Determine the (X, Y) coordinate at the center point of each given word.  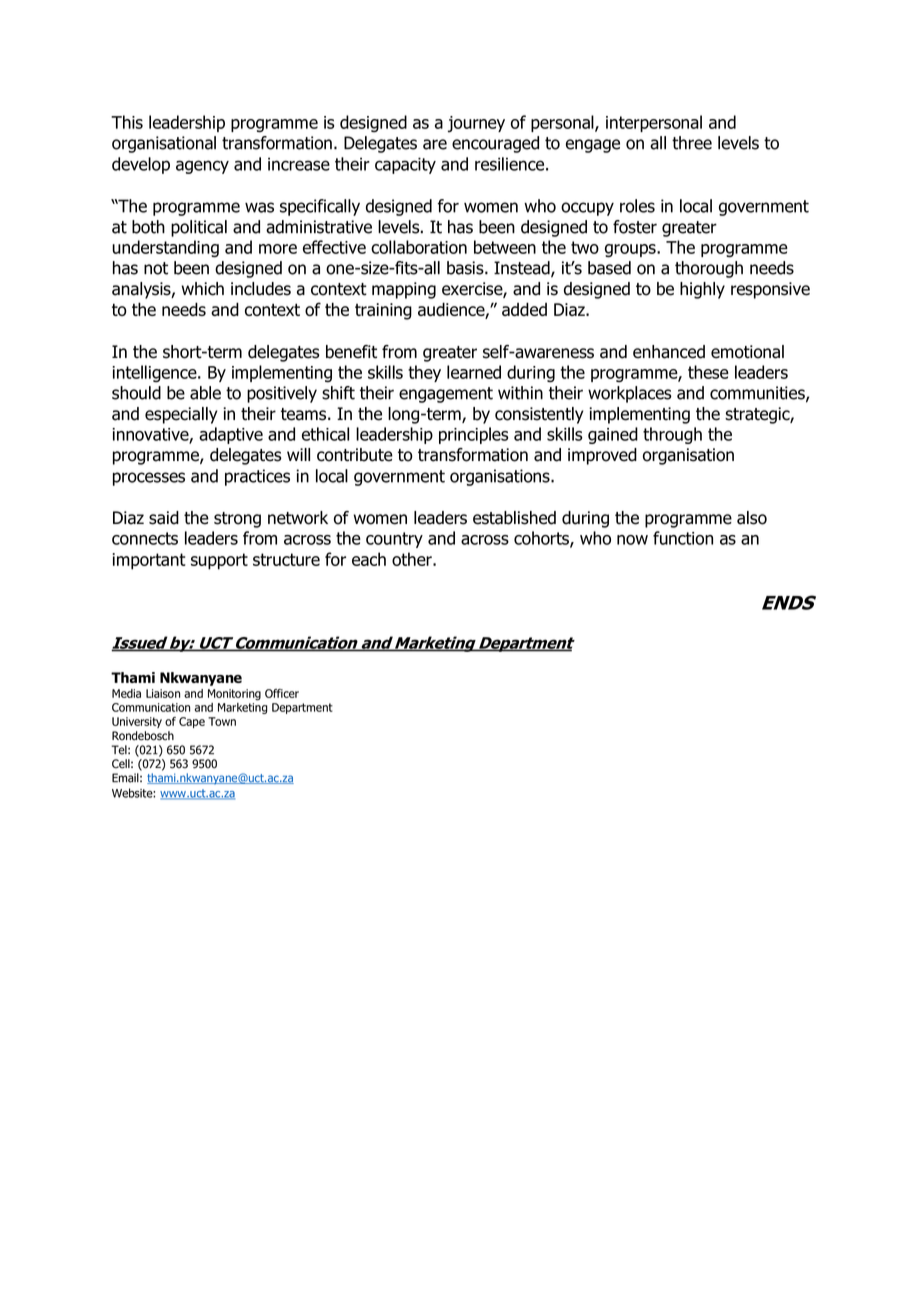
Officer (282, 693)
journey (476, 124)
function (683, 538)
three (692, 143)
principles (474, 435)
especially (181, 415)
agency (202, 167)
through (672, 435)
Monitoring (234, 695)
